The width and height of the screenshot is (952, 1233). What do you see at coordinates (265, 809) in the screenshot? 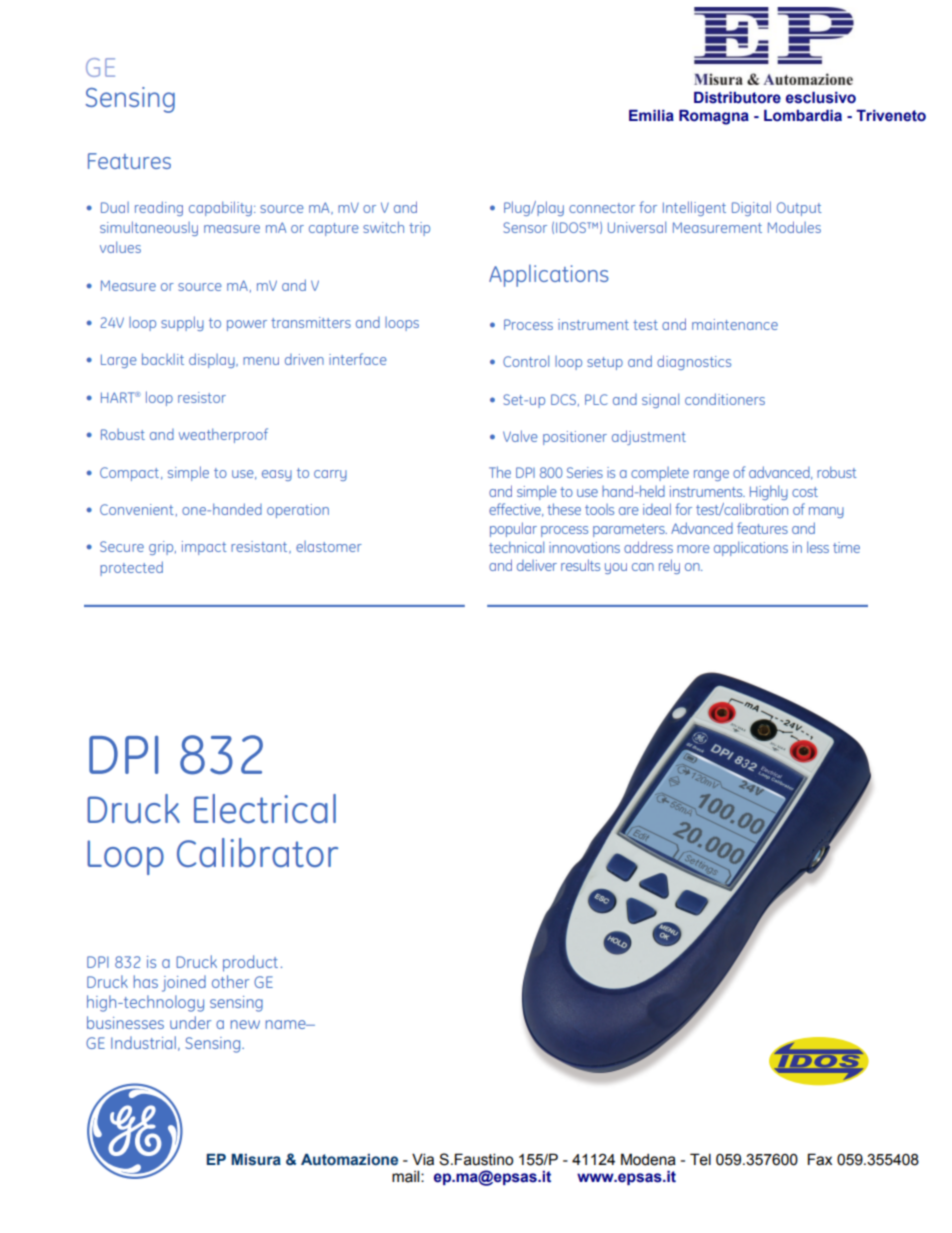
I see `Electrical` at bounding box center [265, 809].
